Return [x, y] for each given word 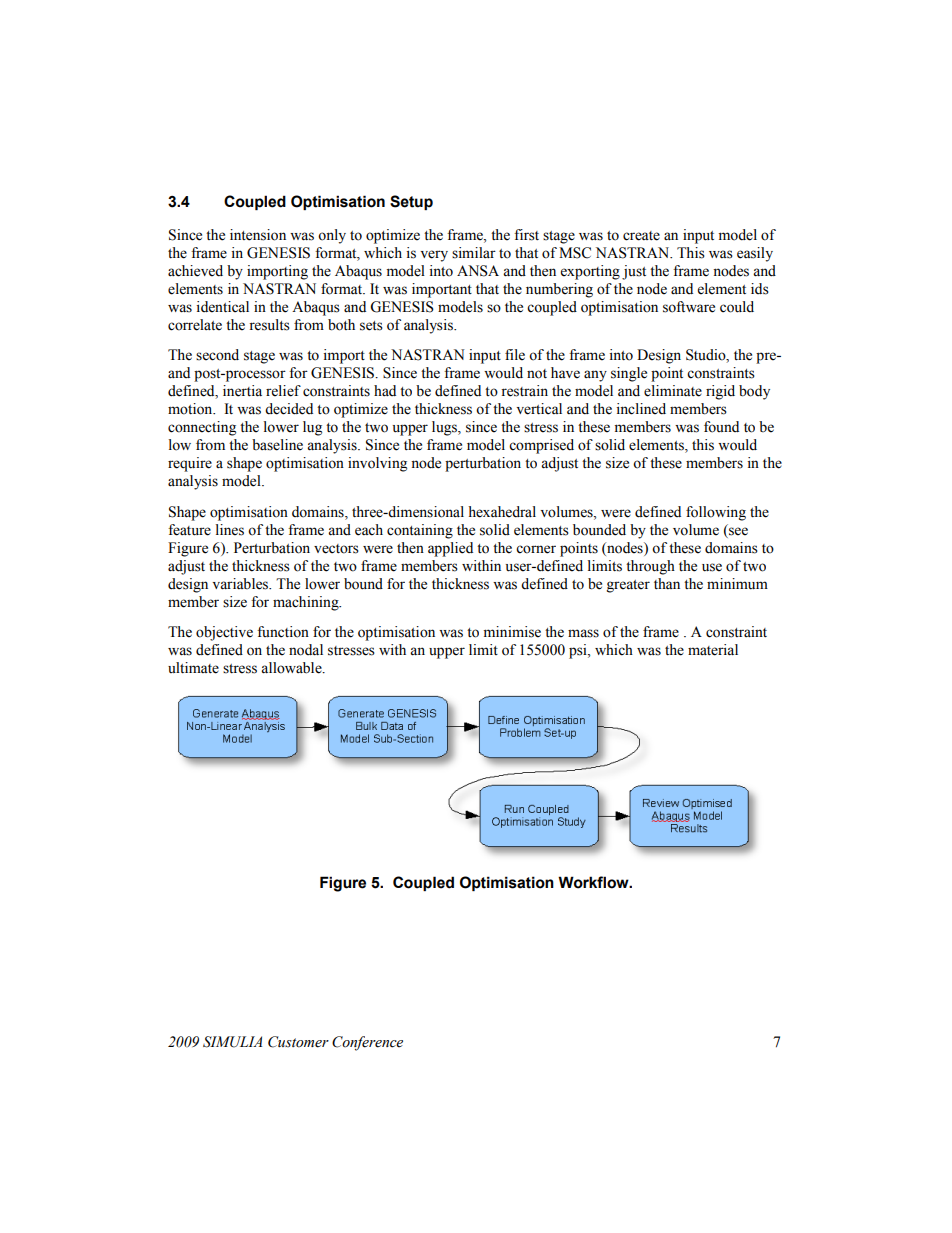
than [667, 583]
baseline [277, 445]
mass [583, 633]
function [283, 632]
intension [258, 235]
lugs [445, 428]
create [641, 236]
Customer [298, 1042]
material [713, 650]
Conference [367, 1043]
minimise [512, 632]
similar [474, 253]
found [721, 427]
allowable [292, 668]
